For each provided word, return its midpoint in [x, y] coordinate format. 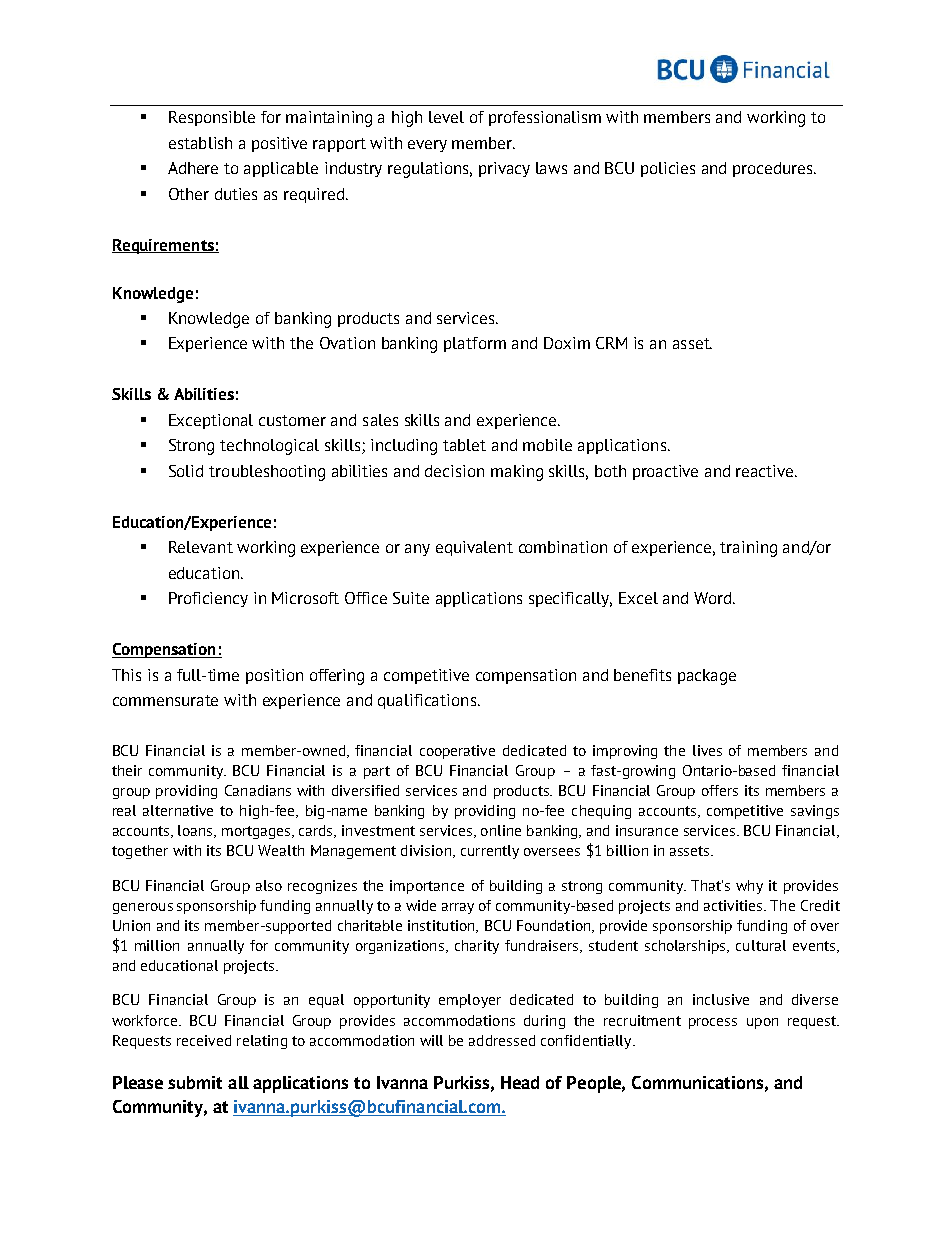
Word [714, 598]
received [204, 1040]
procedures [774, 169]
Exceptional [211, 421]
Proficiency [208, 599]
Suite [411, 598]
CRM [611, 343]
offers [720, 790]
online [501, 830]
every [427, 146]
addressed [502, 1040]
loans [196, 831]
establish [200, 143]
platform [475, 344]
